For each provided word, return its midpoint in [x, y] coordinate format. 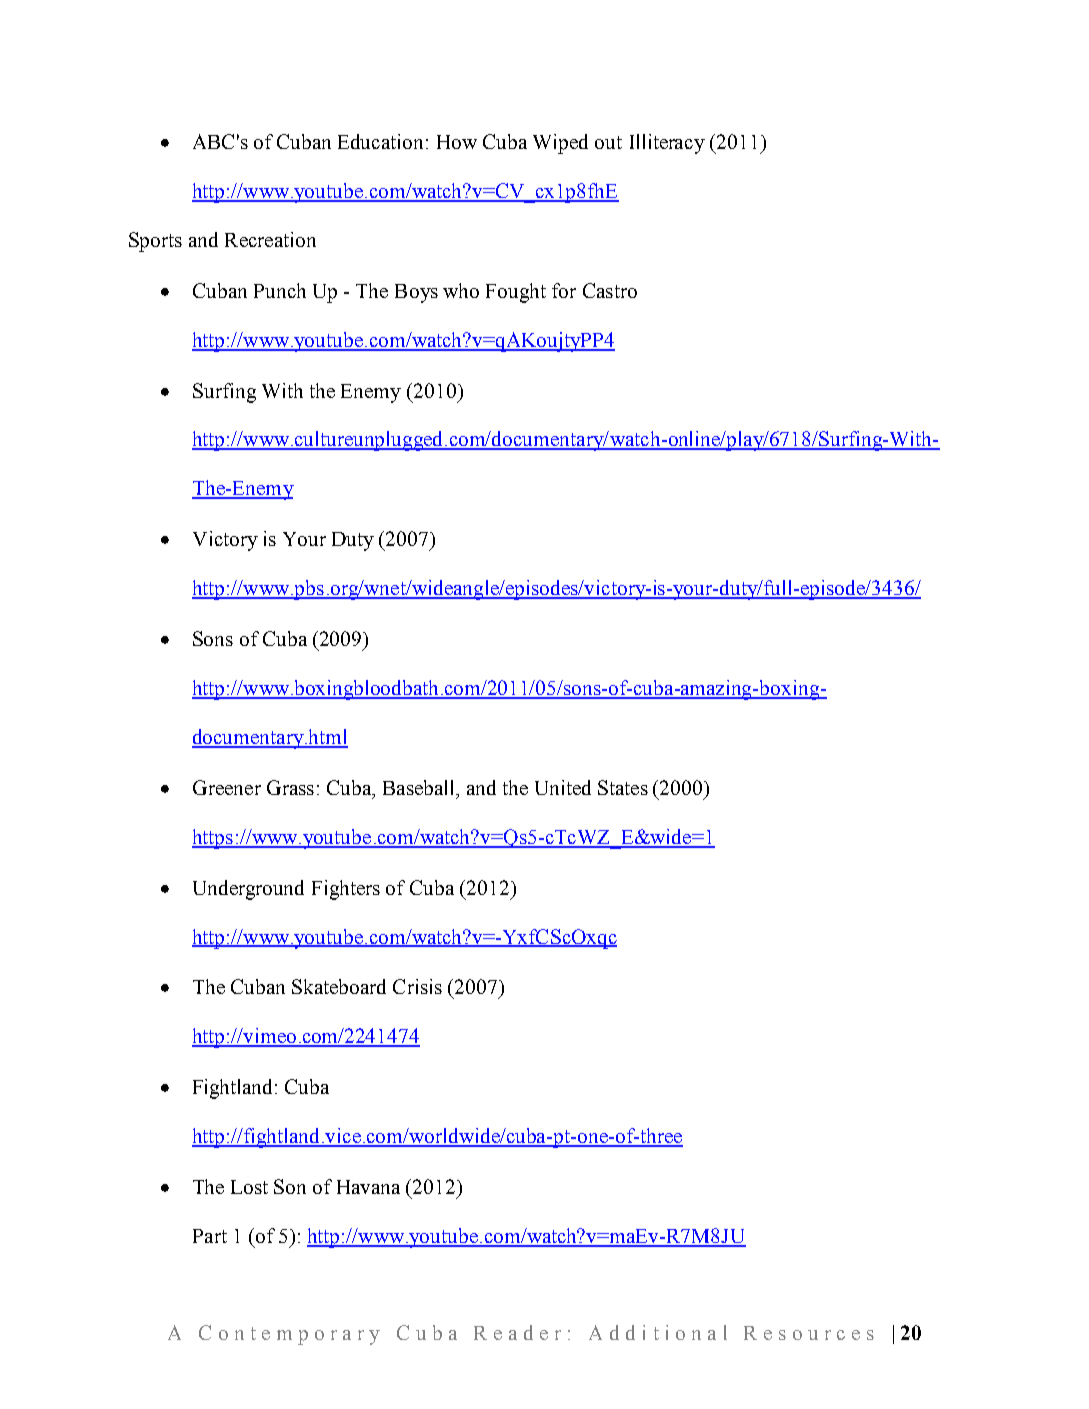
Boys [416, 293]
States [623, 787]
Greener [227, 787]
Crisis [417, 986]
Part [210, 1236]
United [563, 787]
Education [382, 141]
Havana [368, 1187]
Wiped [560, 144]
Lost [249, 1187]
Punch [280, 290]
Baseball [420, 787]
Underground [248, 890]
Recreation [270, 239]
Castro [610, 290]
